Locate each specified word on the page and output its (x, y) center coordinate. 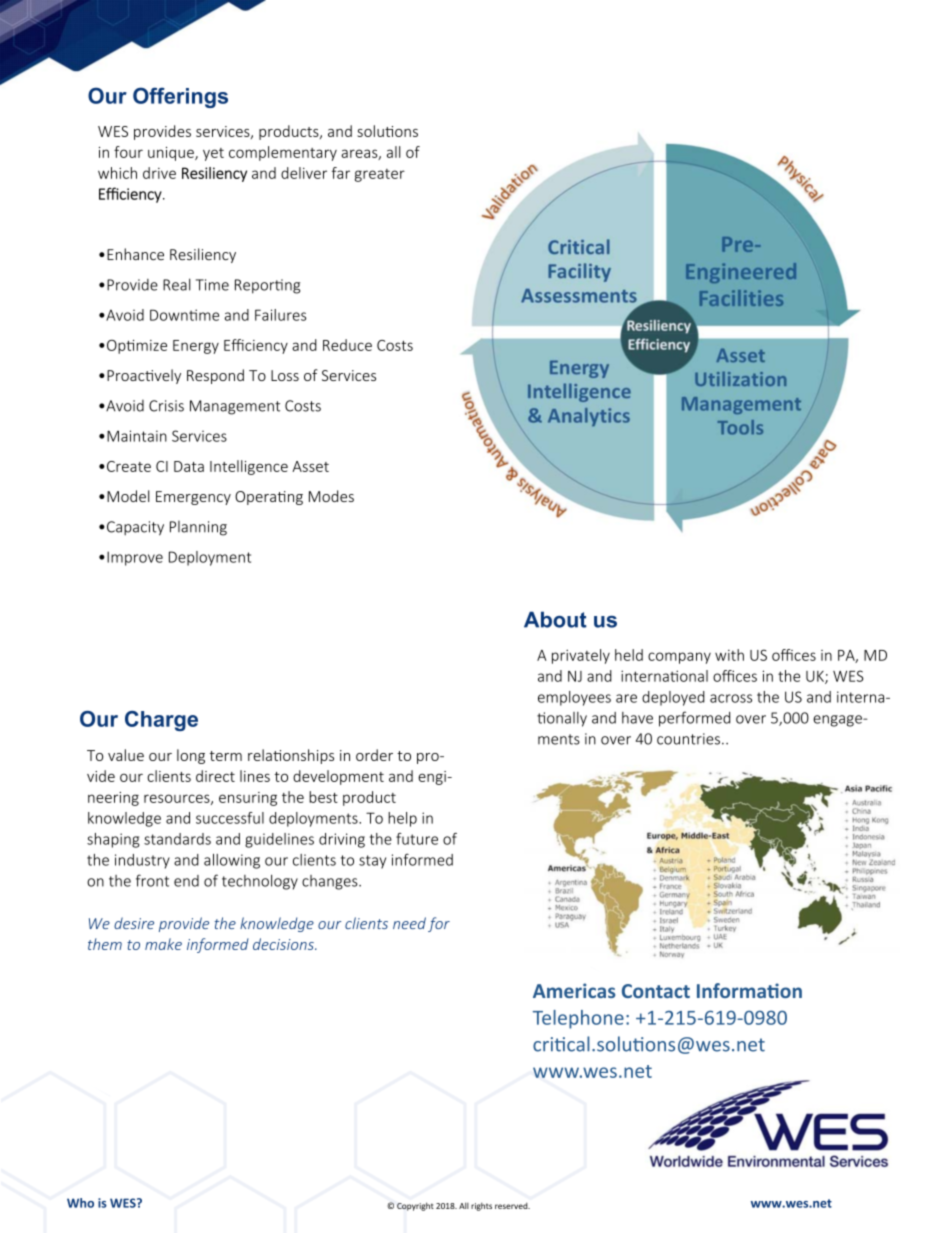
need (409, 923)
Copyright (415, 1206)
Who (80, 1203)
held (629, 655)
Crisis (166, 406)
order (374, 755)
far (341, 173)
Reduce (347, 345)
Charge (161, 721)
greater (380, 175)
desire (134, 923)
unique (172, 154)
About (555, 619)
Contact (656, 991)
